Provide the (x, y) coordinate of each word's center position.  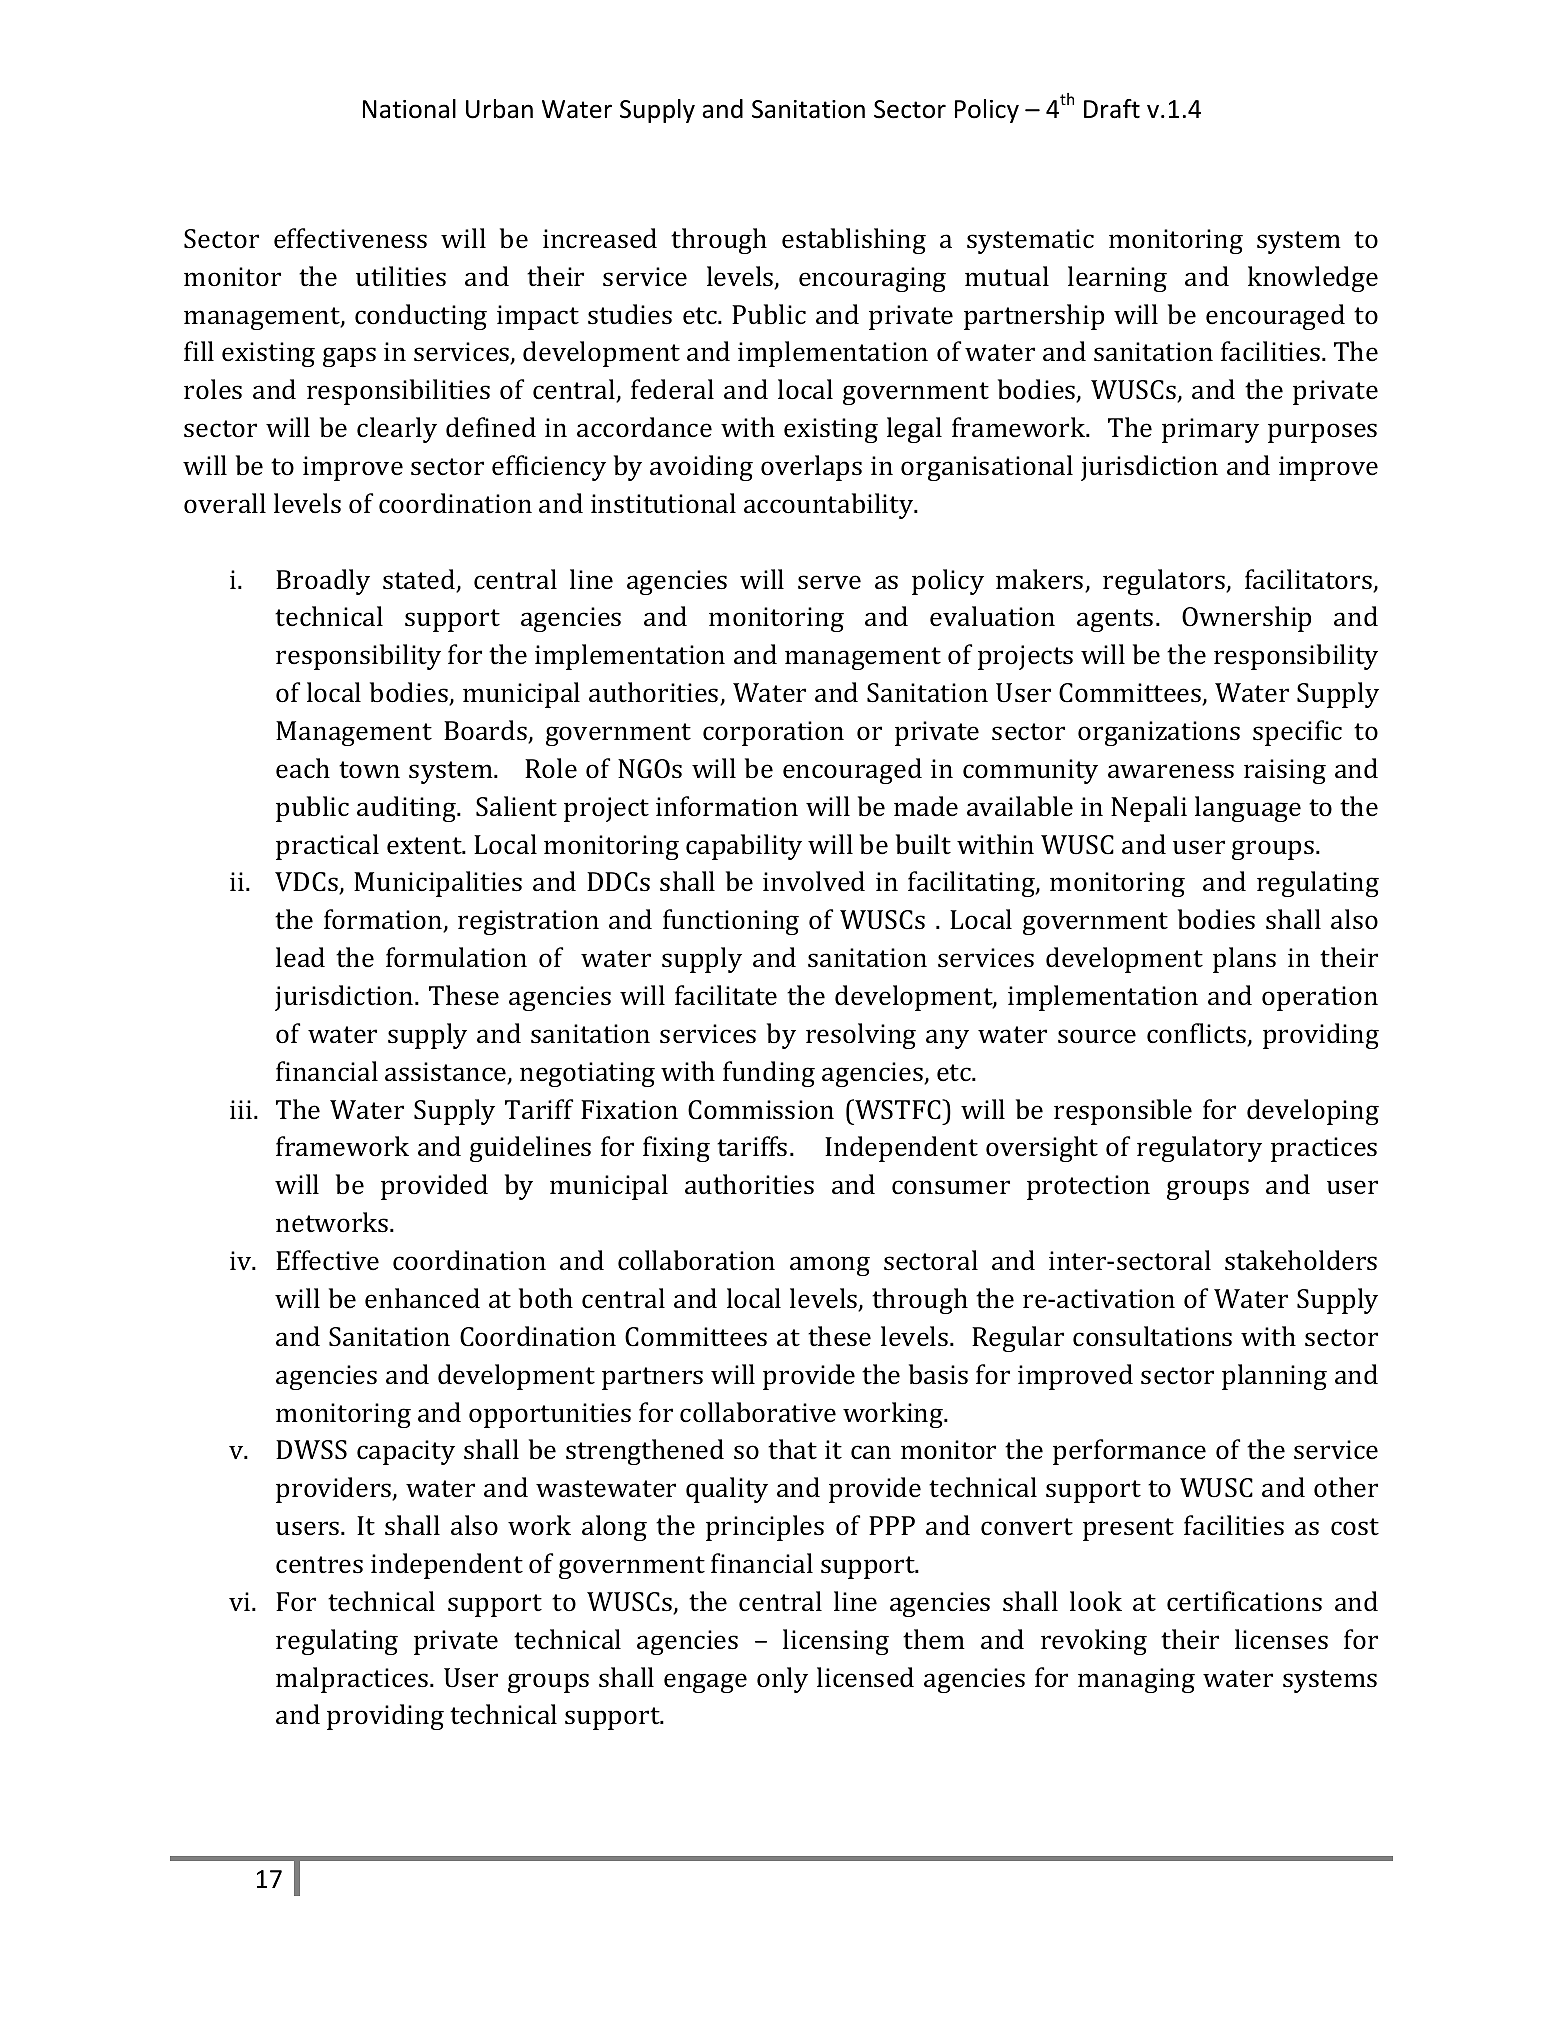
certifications (1244, 1601)
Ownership (1246, 619)
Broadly (323, 582)
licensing (836, 1642)
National (409, 109)
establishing (854, 241)
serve (829, 582)
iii (242, 1109)
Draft (1112, 109)
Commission (761, 1110)
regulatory (1199, 1149)
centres (319, 1565)
